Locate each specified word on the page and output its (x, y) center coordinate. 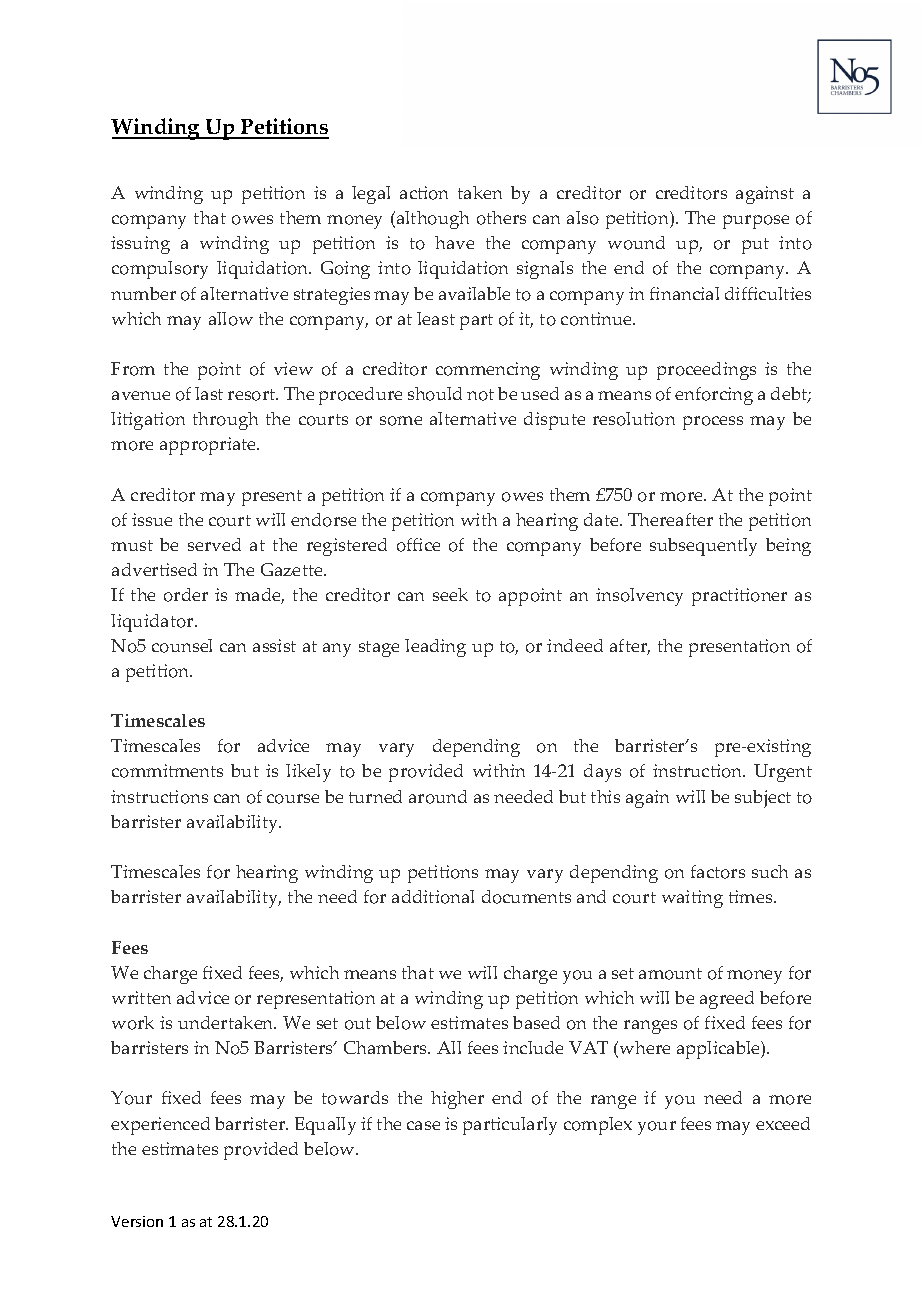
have (454, 242)
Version (137, 1221)
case (423, 1125)
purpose (756, 222)
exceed (783, 1123)
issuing (140, 245)
